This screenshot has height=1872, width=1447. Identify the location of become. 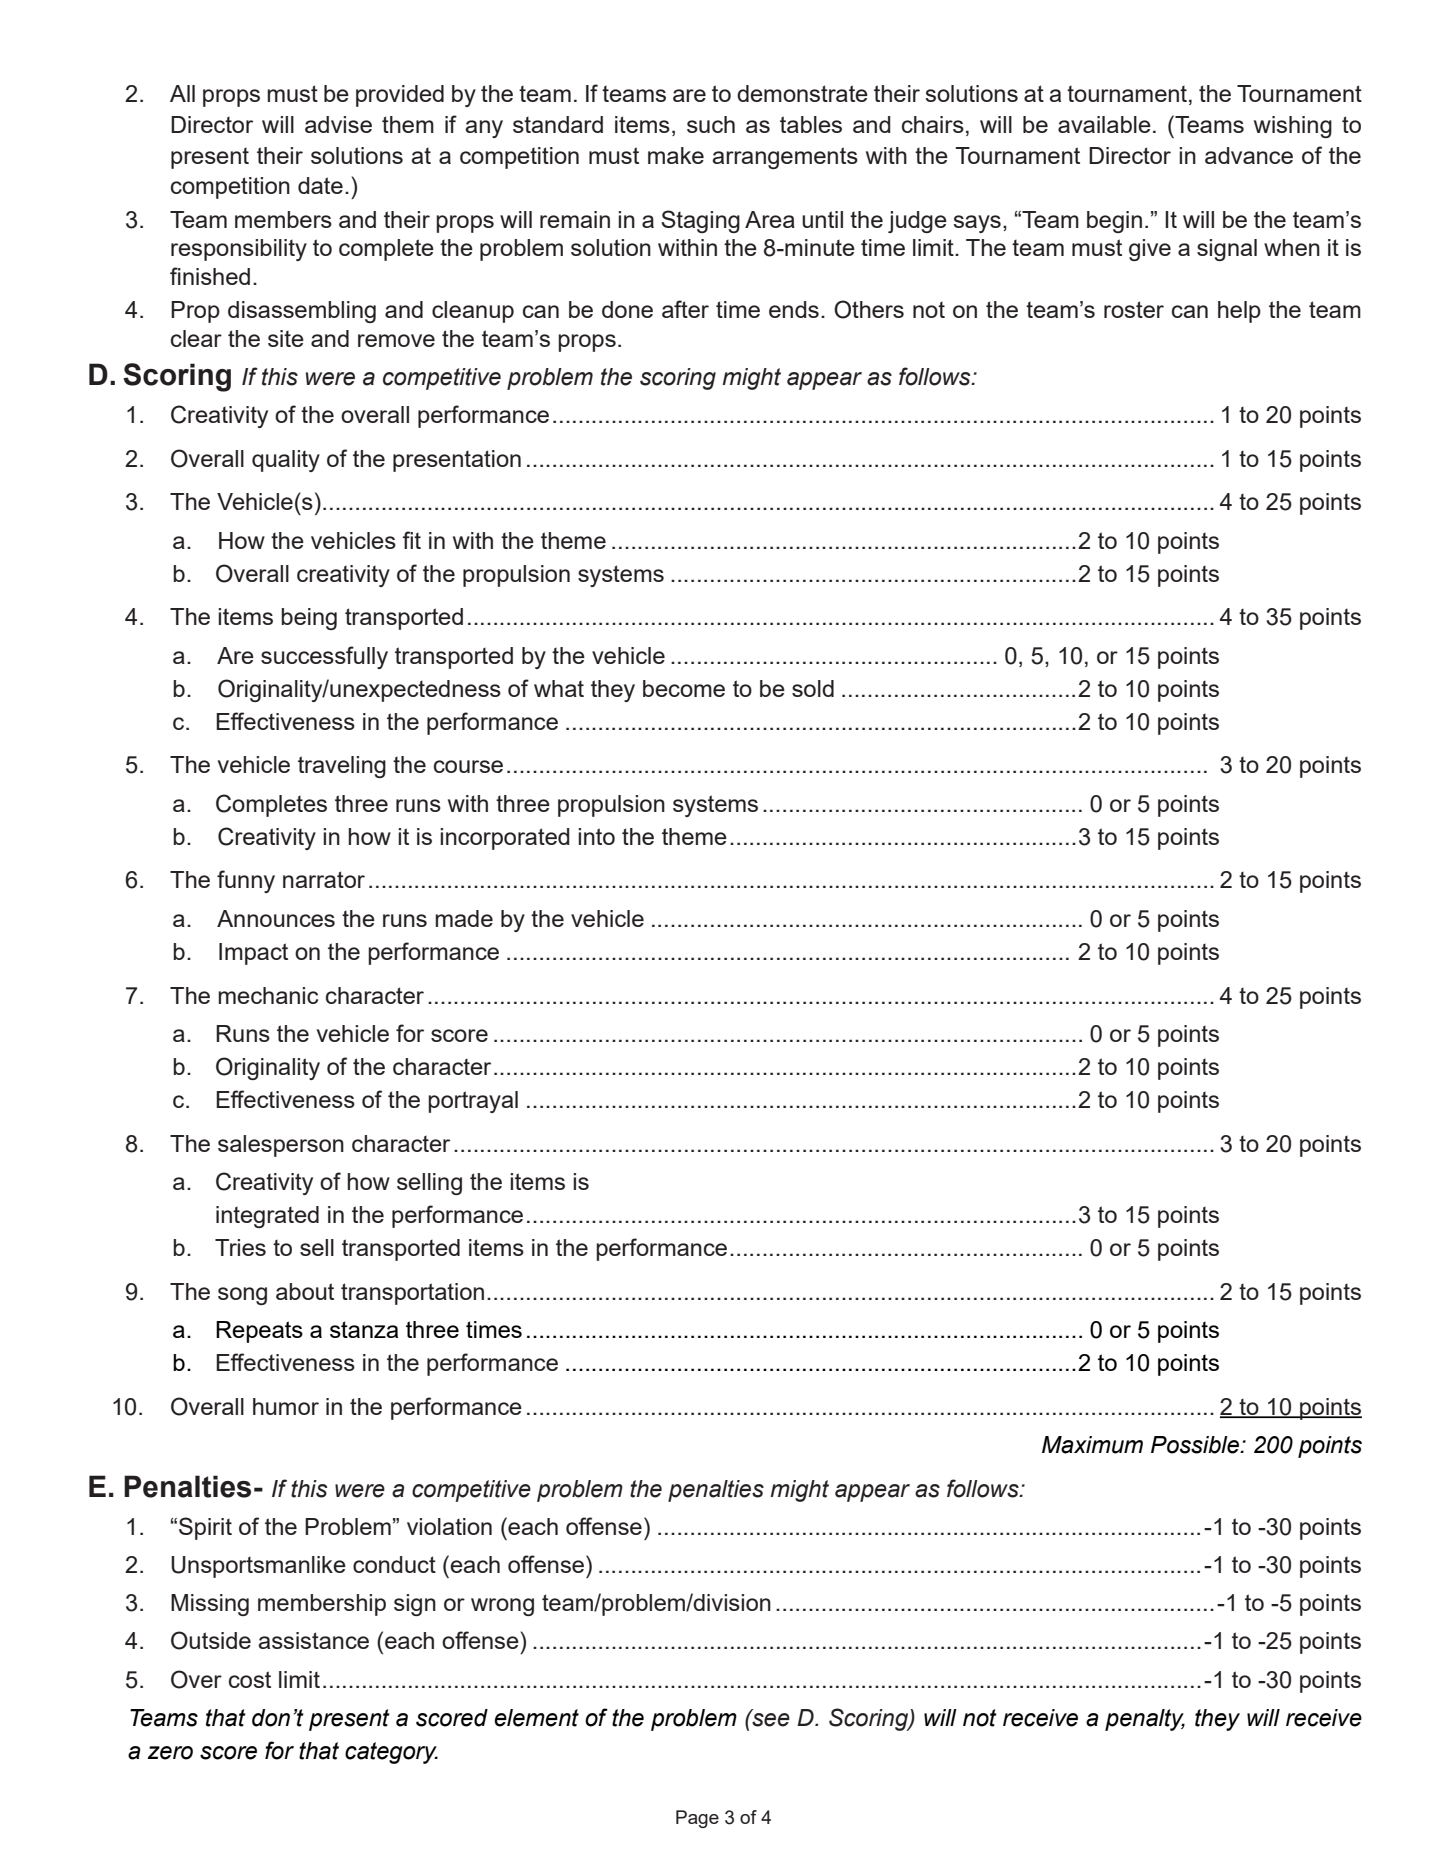
(684, 688).
